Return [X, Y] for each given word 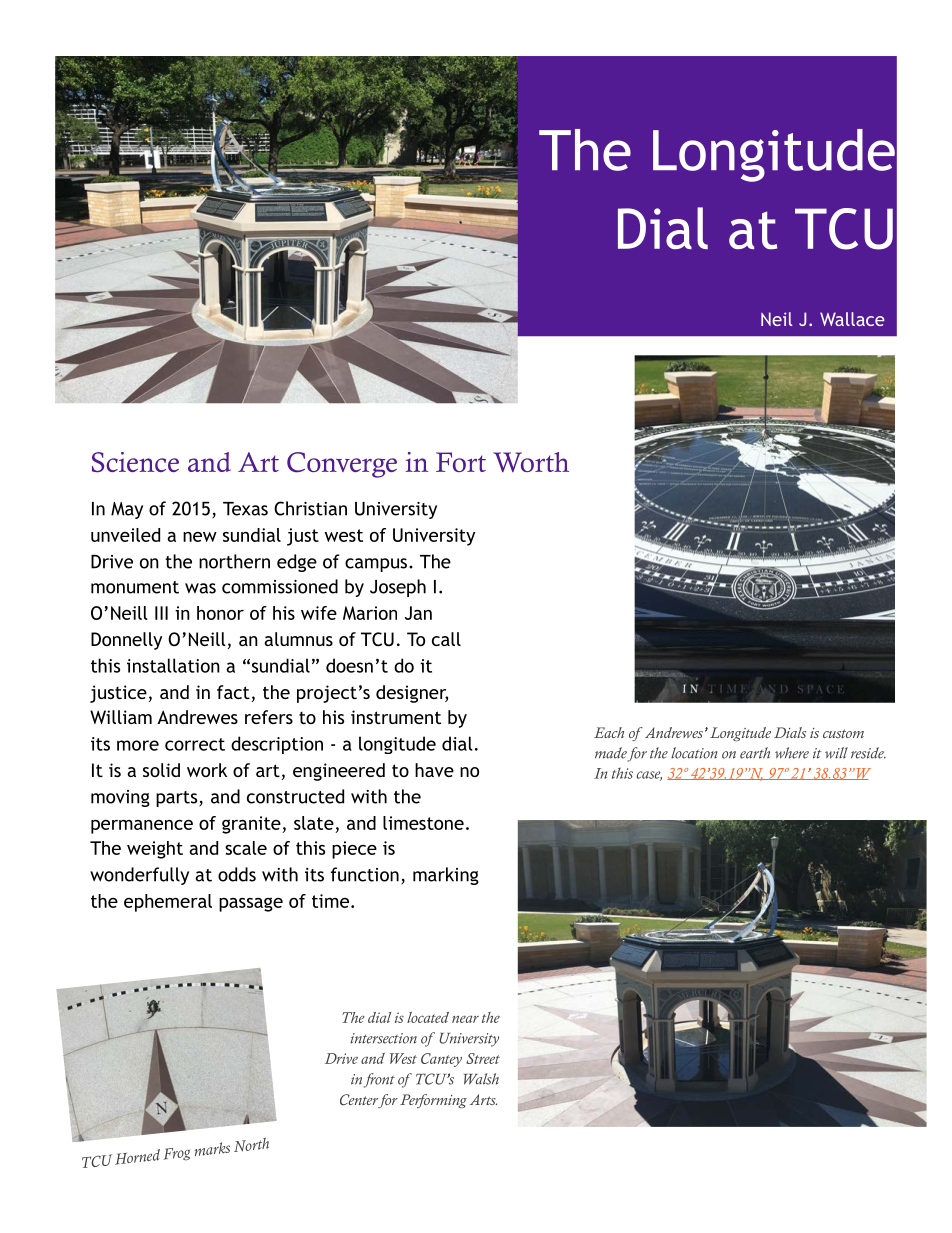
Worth [531, 462]
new [200, 537]
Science [135, 462]
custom [843, 733]
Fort [461, 462]
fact [233, 692]
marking [446, 876]
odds [237, 874]
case [649, 776]
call [446, 639]
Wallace [852, 319]
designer [412, 694]
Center [360, 1101]
